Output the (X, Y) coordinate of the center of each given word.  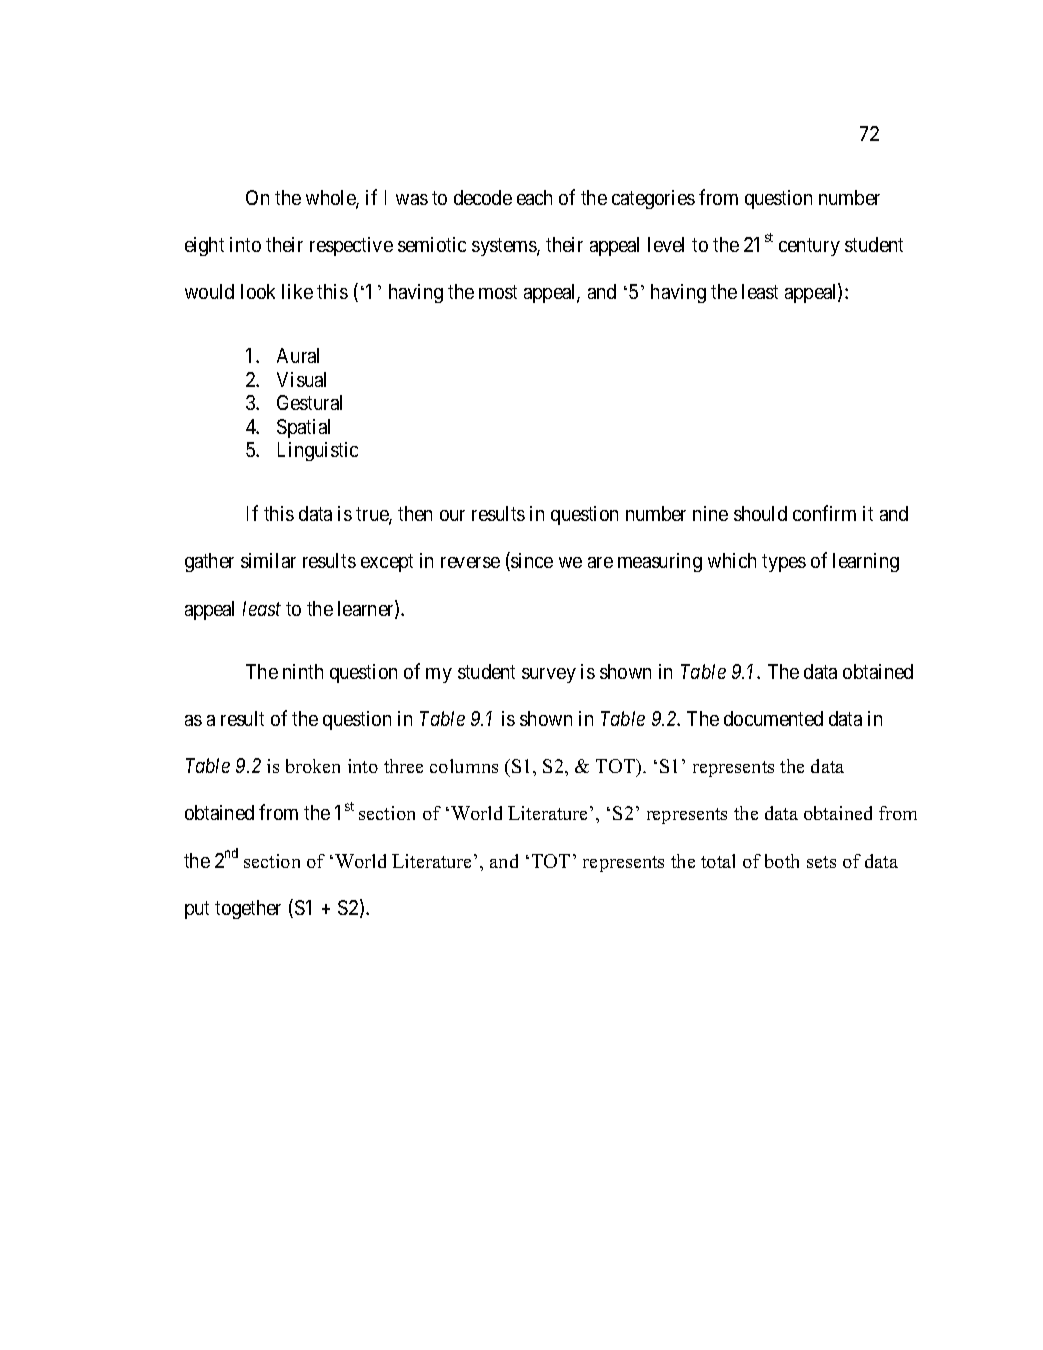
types (784, 563)
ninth (303, 671)
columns (464, 766)
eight (204, 246)
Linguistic (318, 451)
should (760, 513)
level (666, 244)
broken (313, 766)
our (452, 515)
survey (549, 675)
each (534, 197)
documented (773, 718)
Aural (298, 355)
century (809, 247)
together (248, 909)
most (498, 292)
